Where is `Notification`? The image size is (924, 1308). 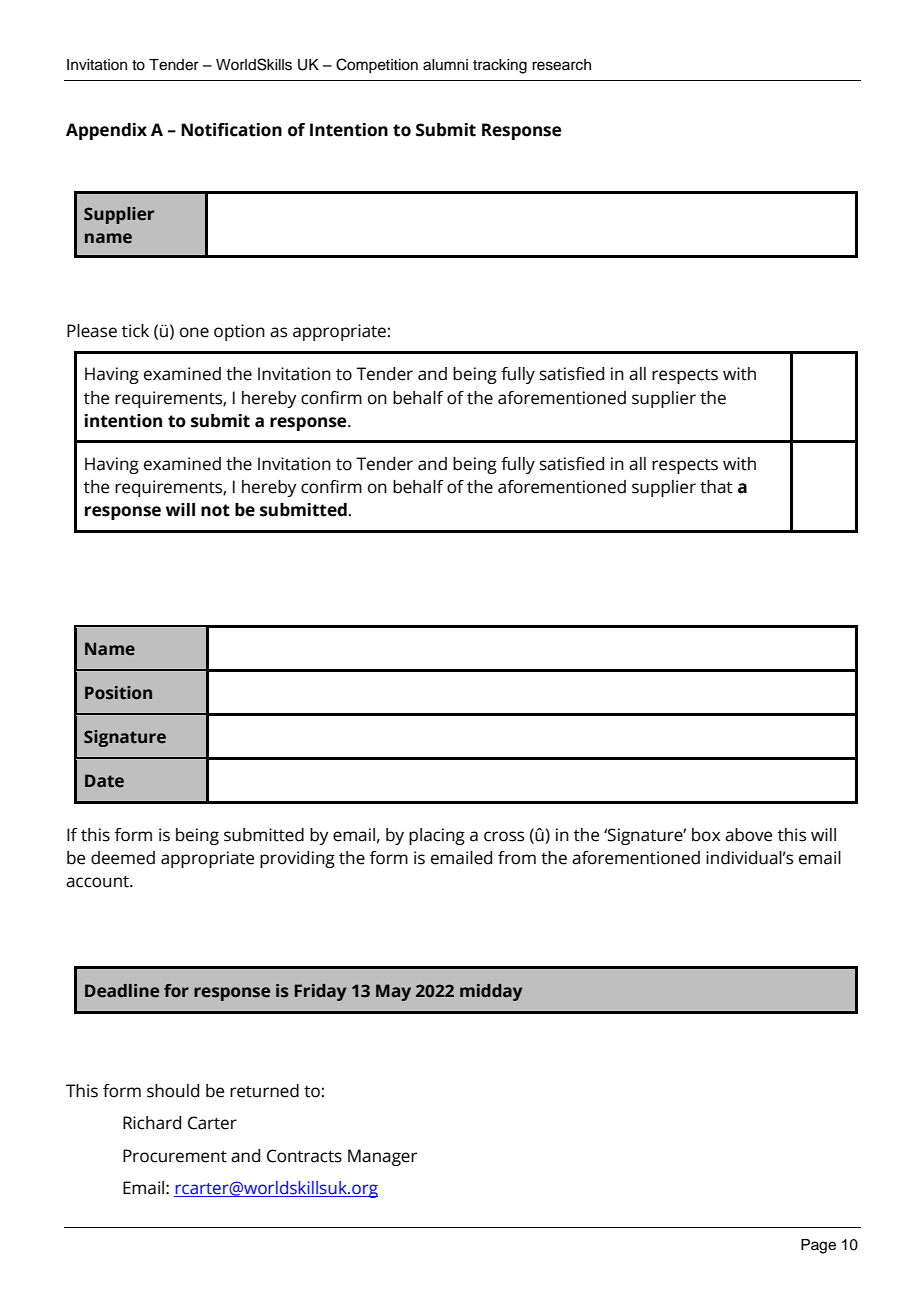
Notification is located at coordinates (231, 130).
